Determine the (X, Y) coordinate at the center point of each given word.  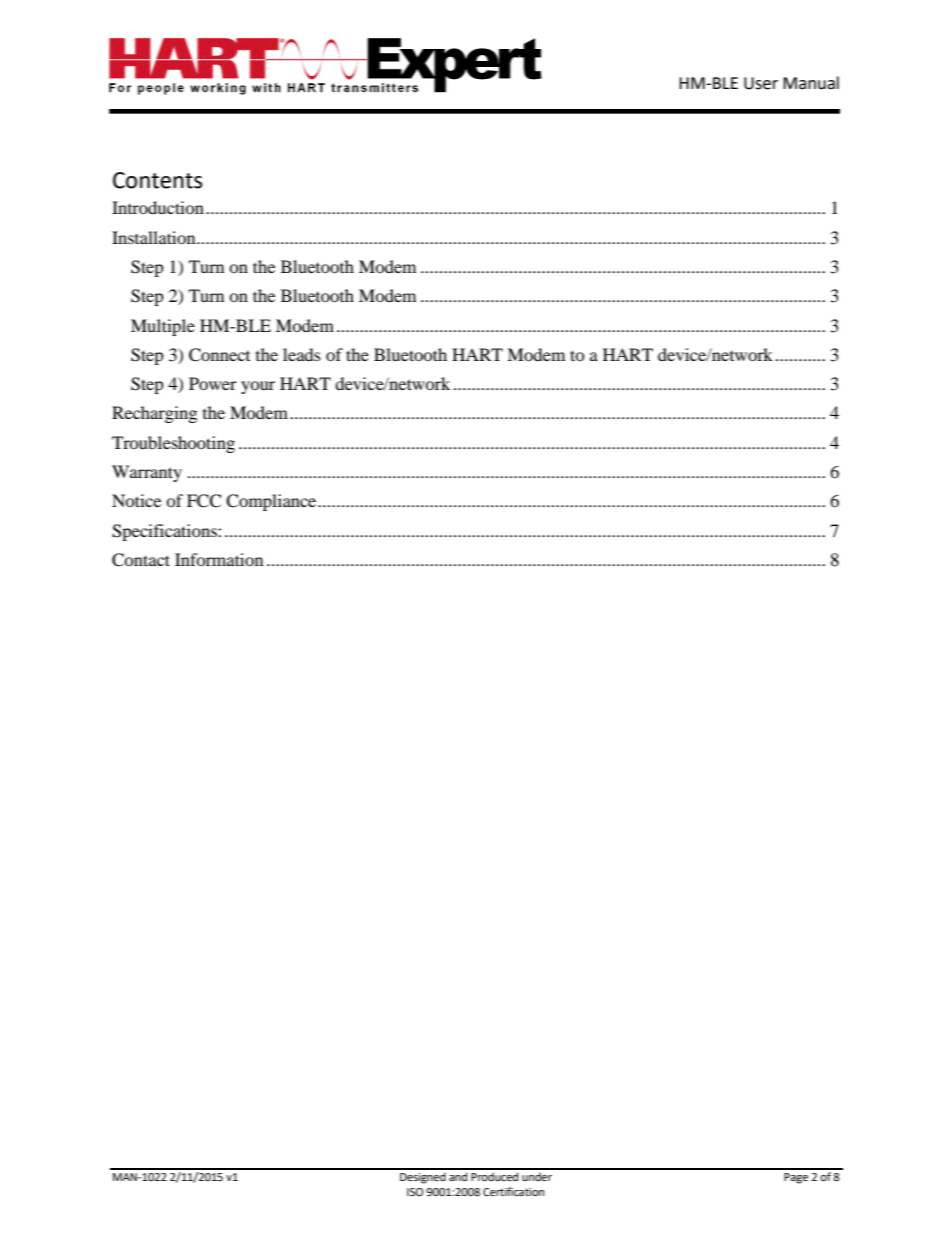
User (761, 83)
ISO (415, 1192)
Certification (513, 1191)
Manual (811, 83)
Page (796, 1178)
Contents (157, 180)
